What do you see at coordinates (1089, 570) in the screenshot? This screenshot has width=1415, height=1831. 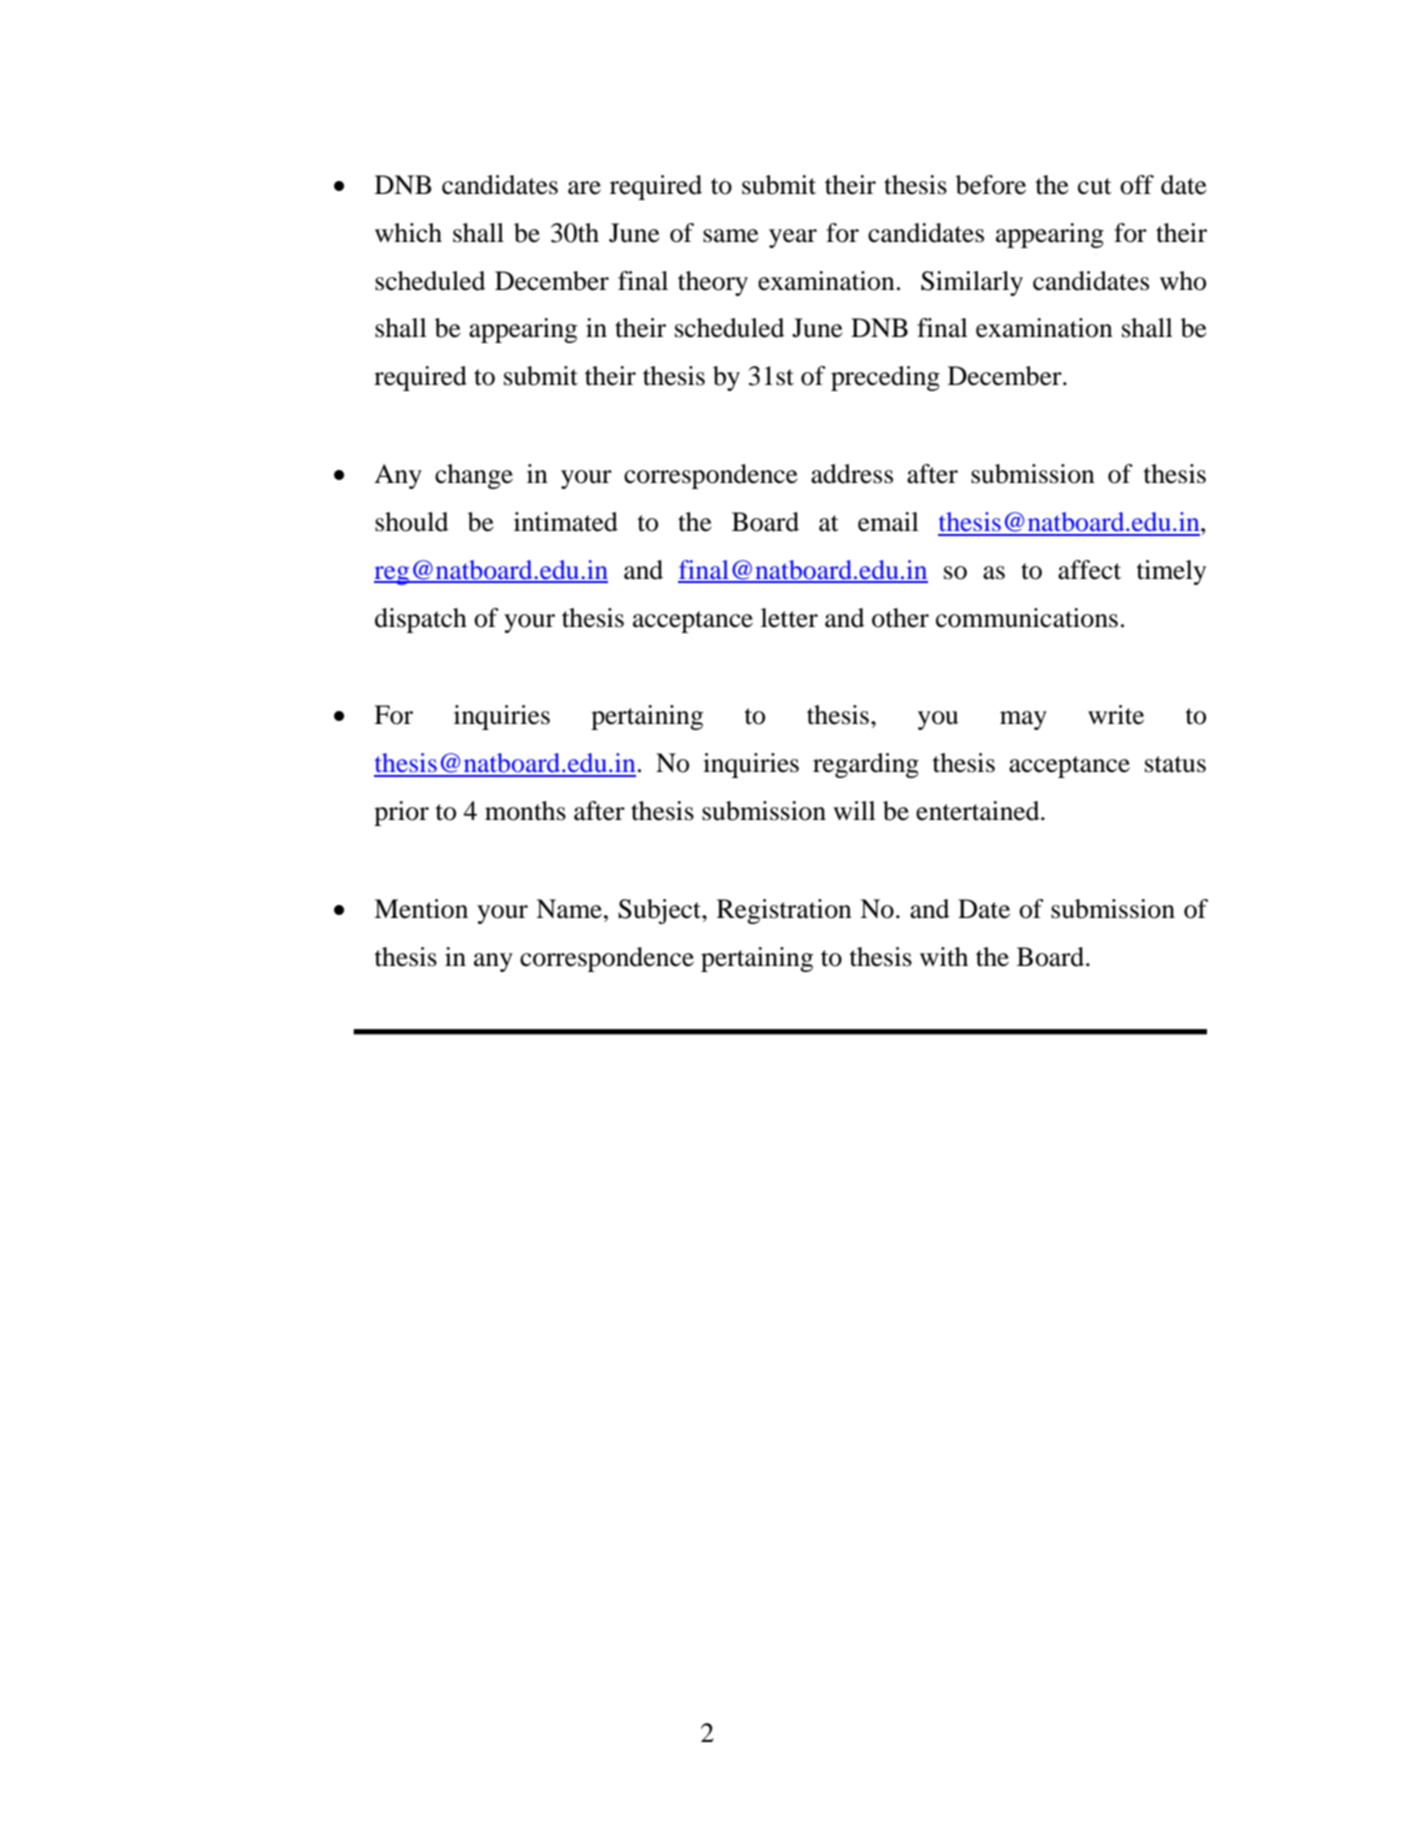 I see `affect` at bounding box center [1089, 570].
